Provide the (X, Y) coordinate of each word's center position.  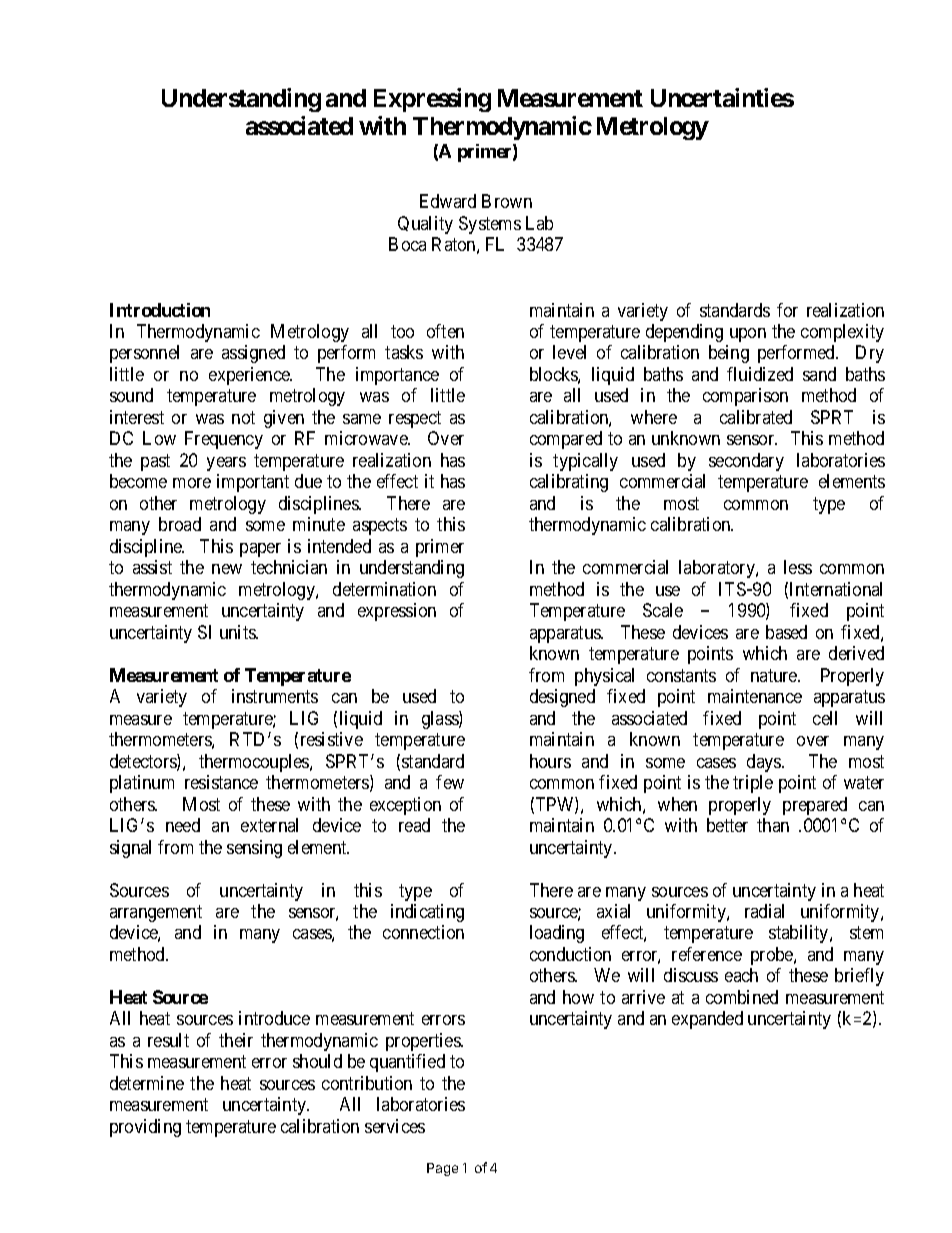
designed (562, 698)
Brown (507, 201)
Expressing (432, 100)
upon (748, 335)
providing (145, 1128)
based (786, 632)
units (238, 632)
